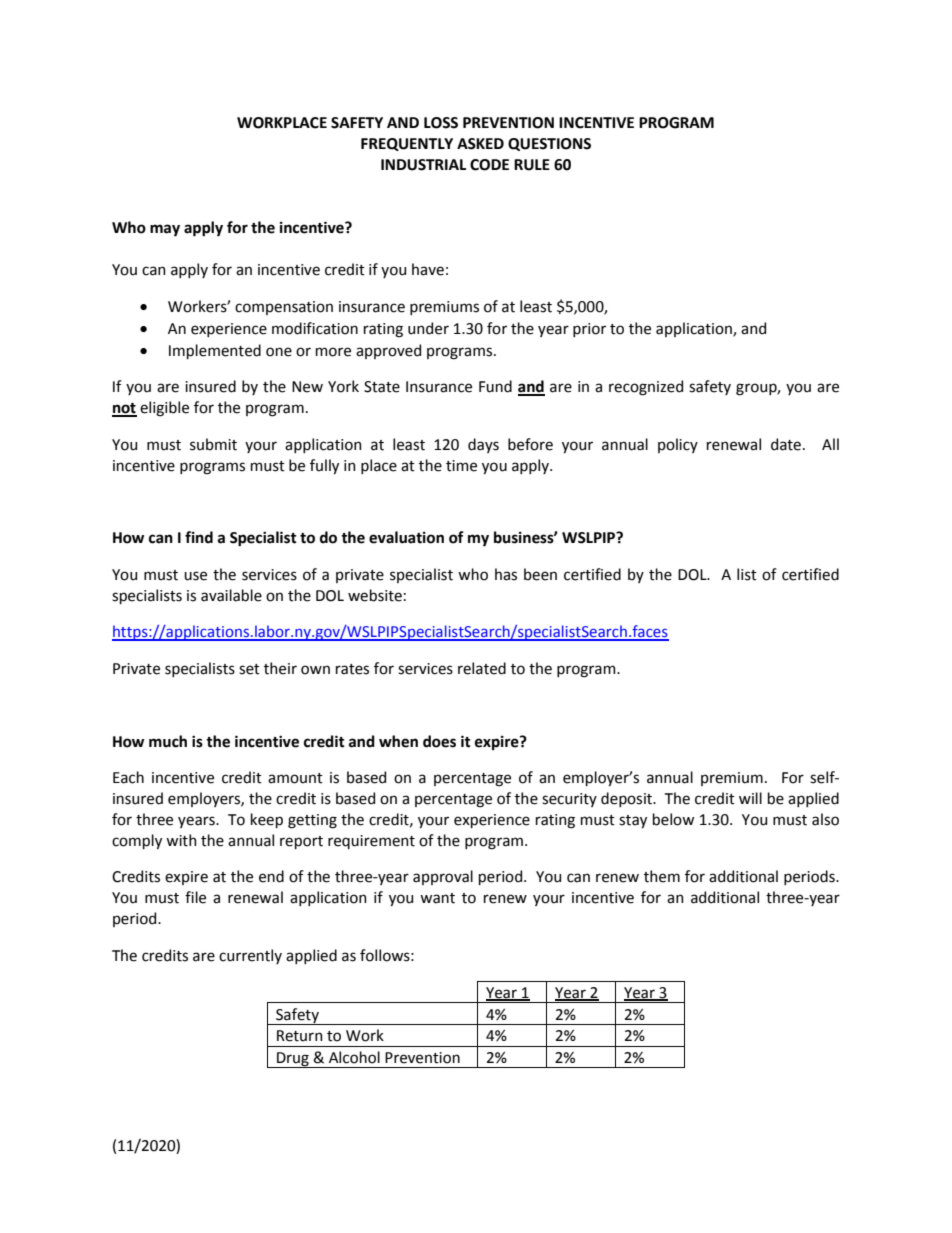  I want to click on days, so click(483, 445).
